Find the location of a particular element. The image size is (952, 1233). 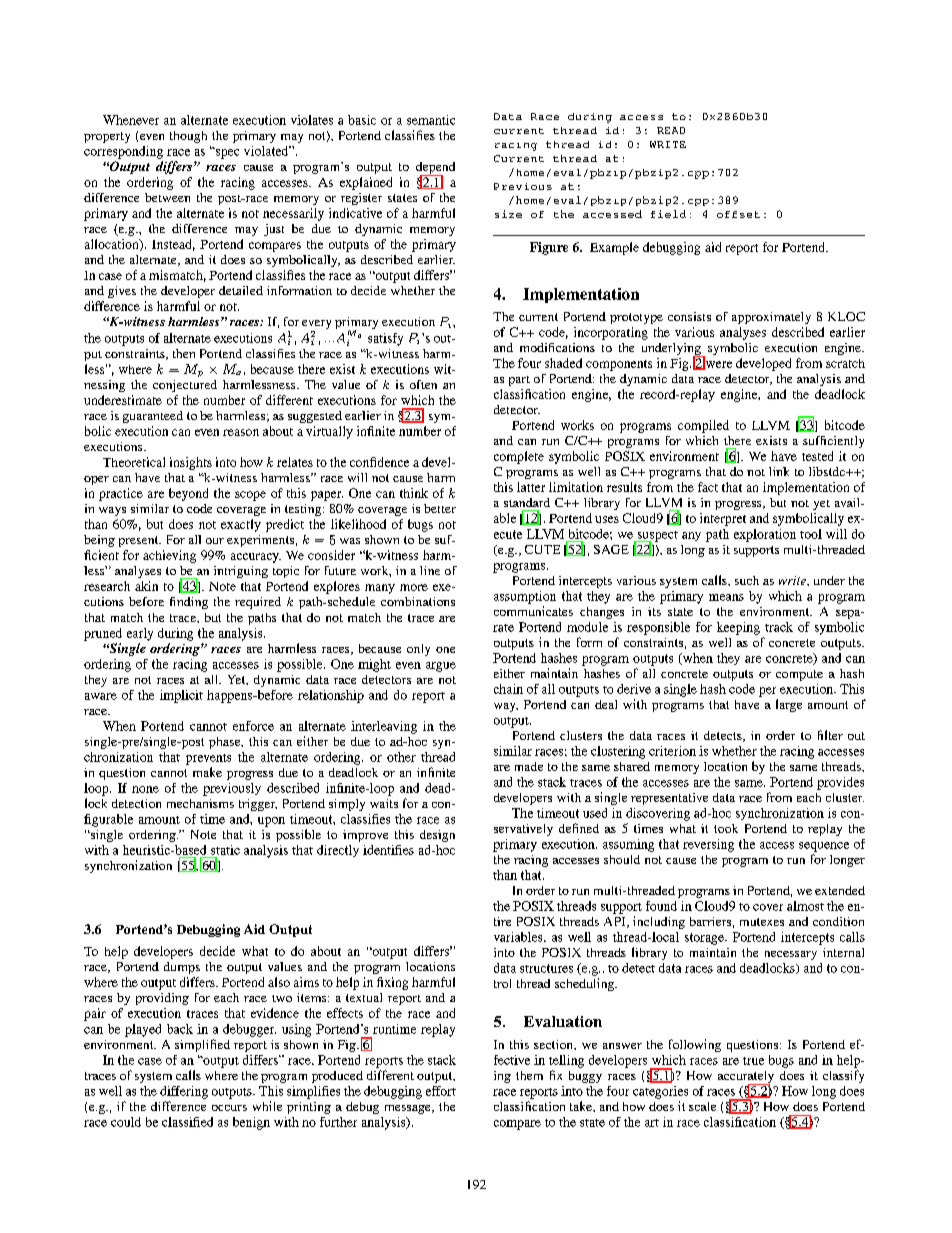

though is located at coordinates (188, 137).
